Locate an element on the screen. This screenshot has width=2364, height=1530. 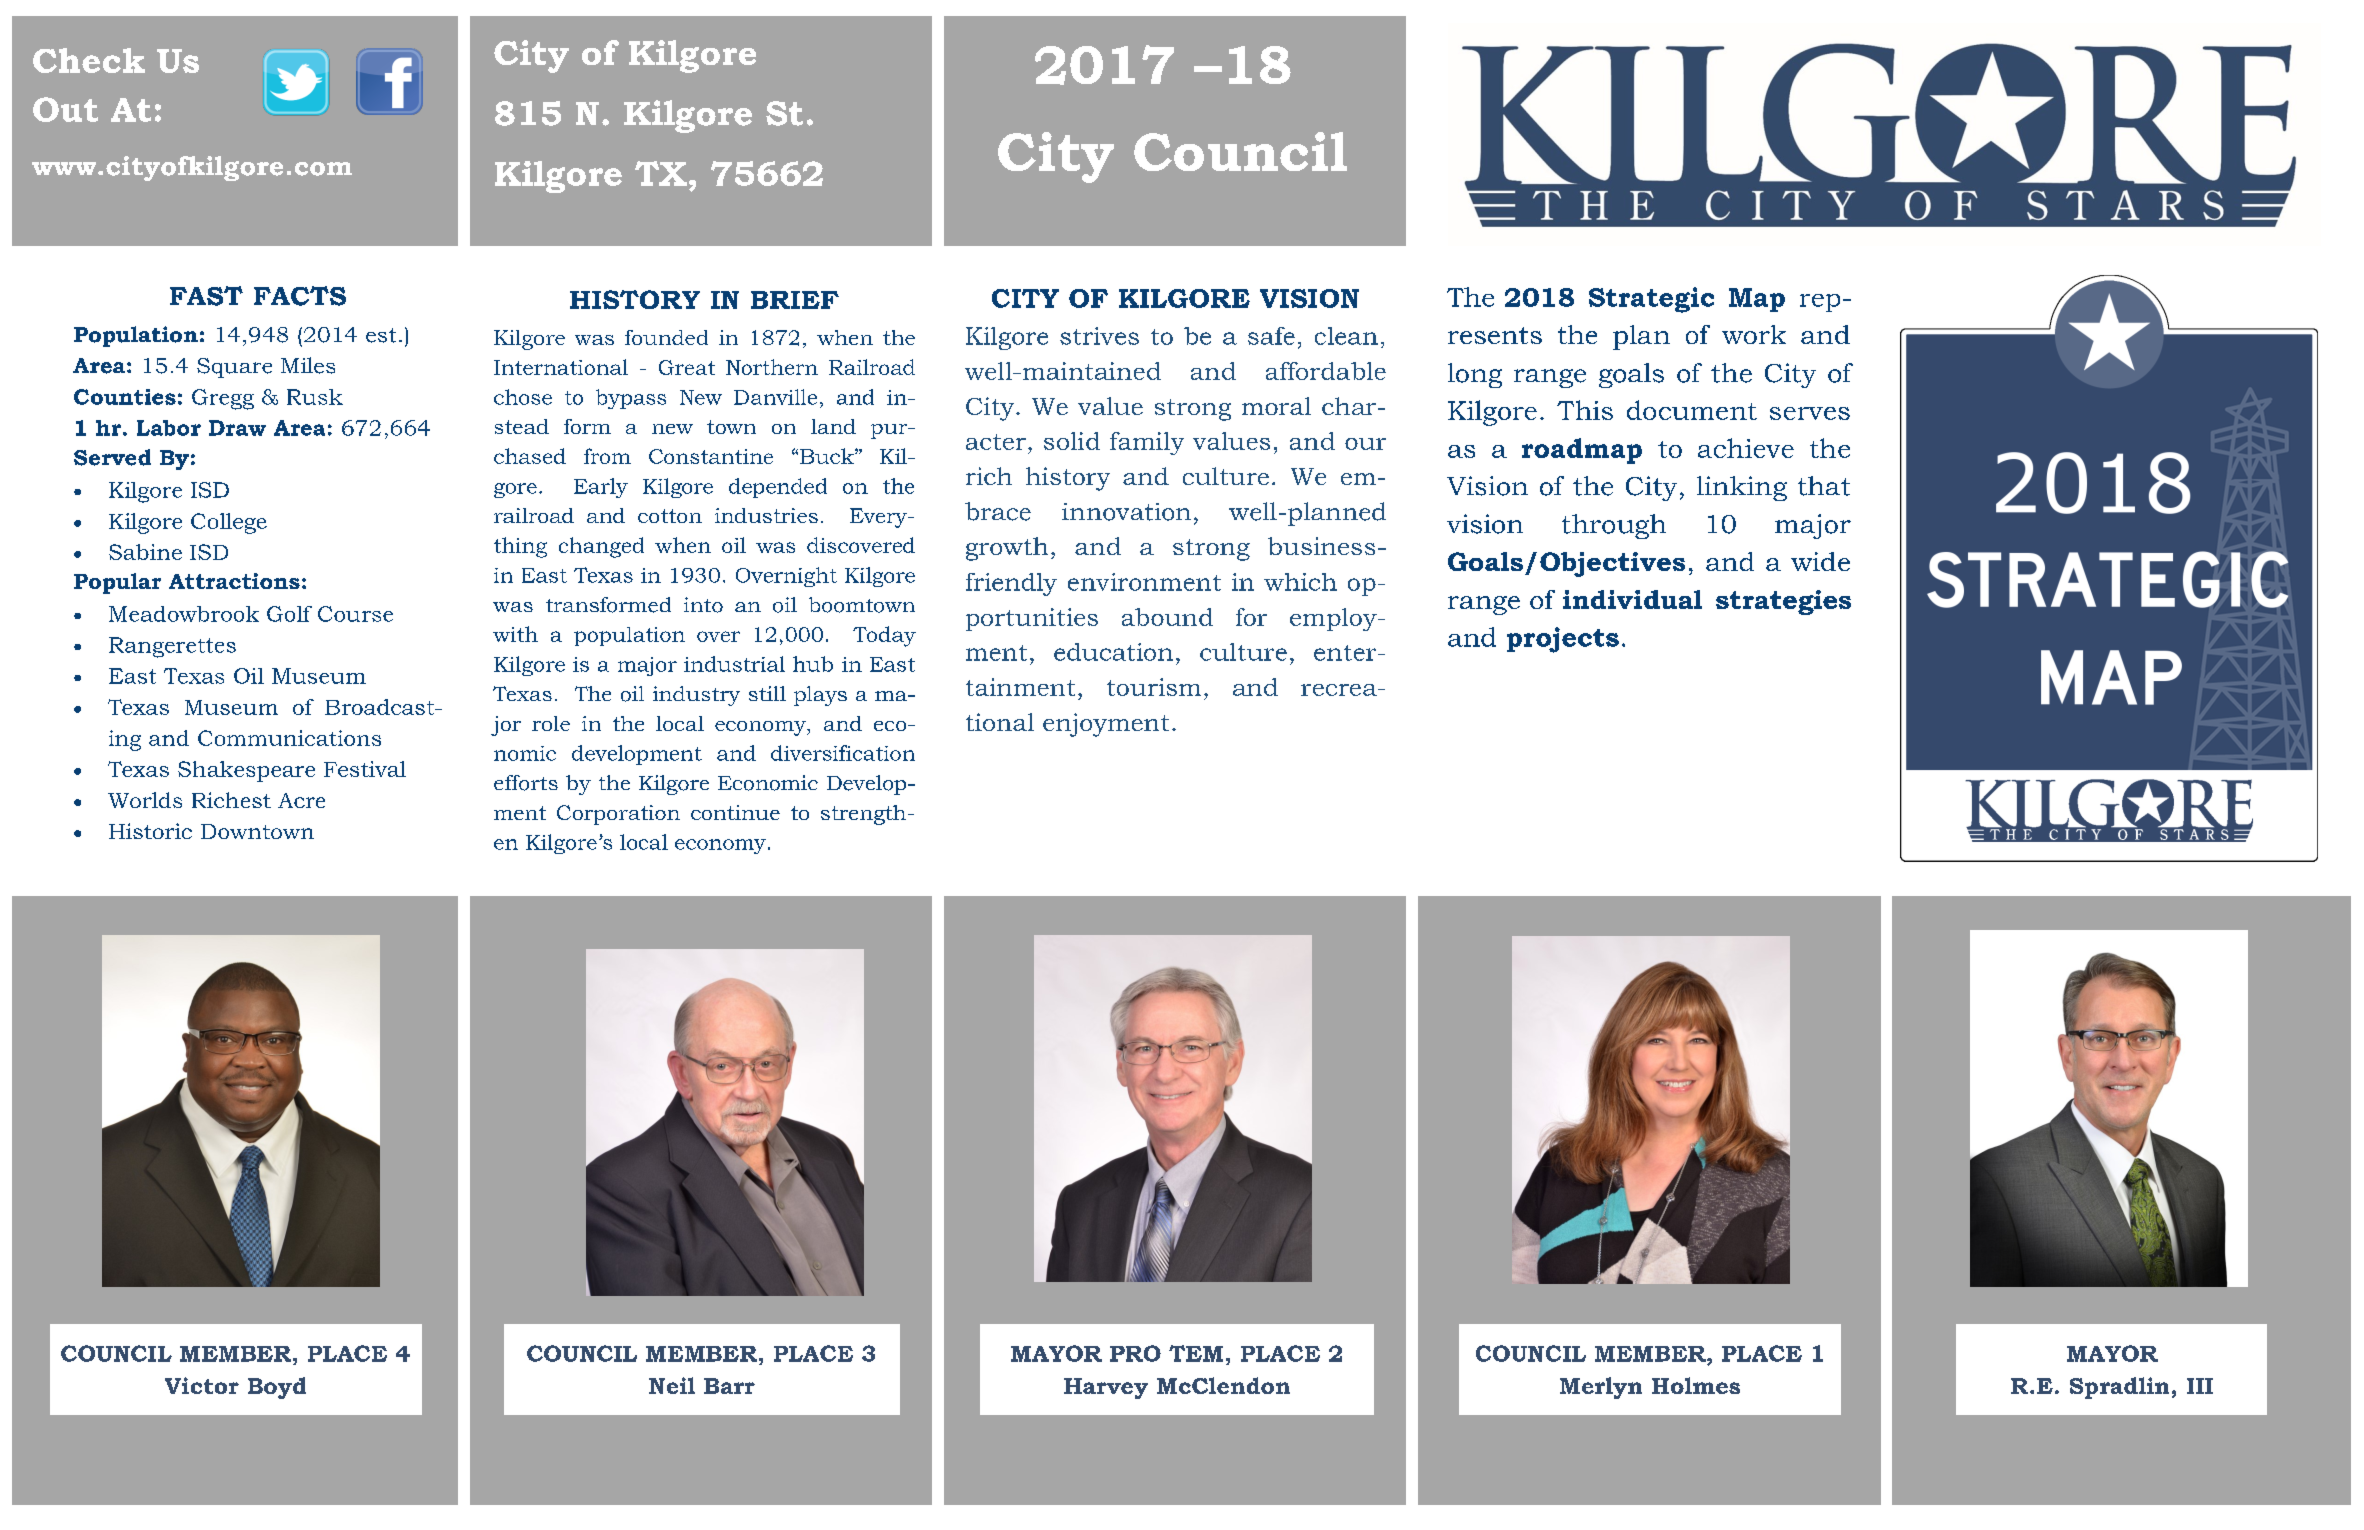
Holmes is located at coordinates (1696, 1385).
